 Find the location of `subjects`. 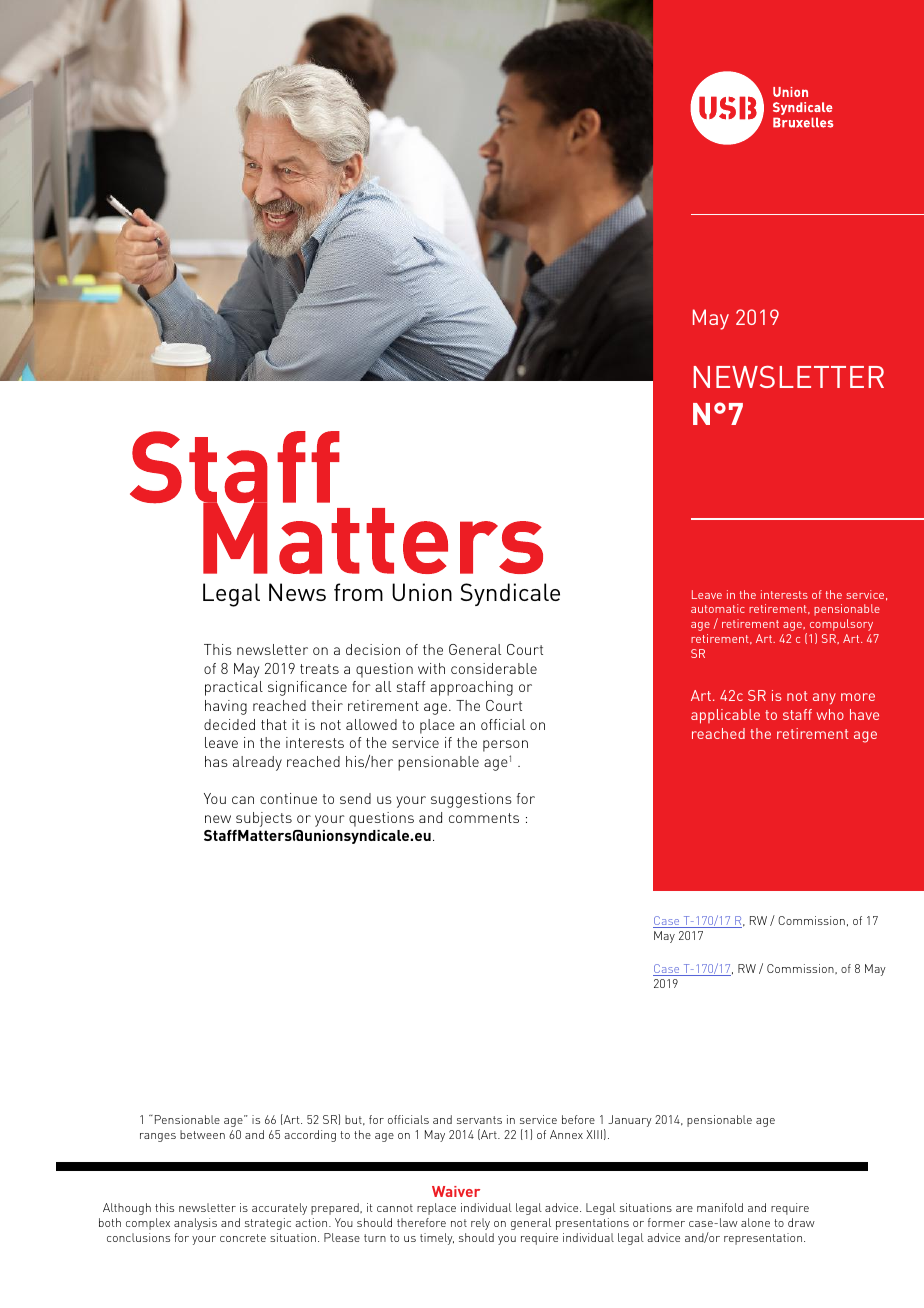

subjects is located at coordinates (264, 819).
